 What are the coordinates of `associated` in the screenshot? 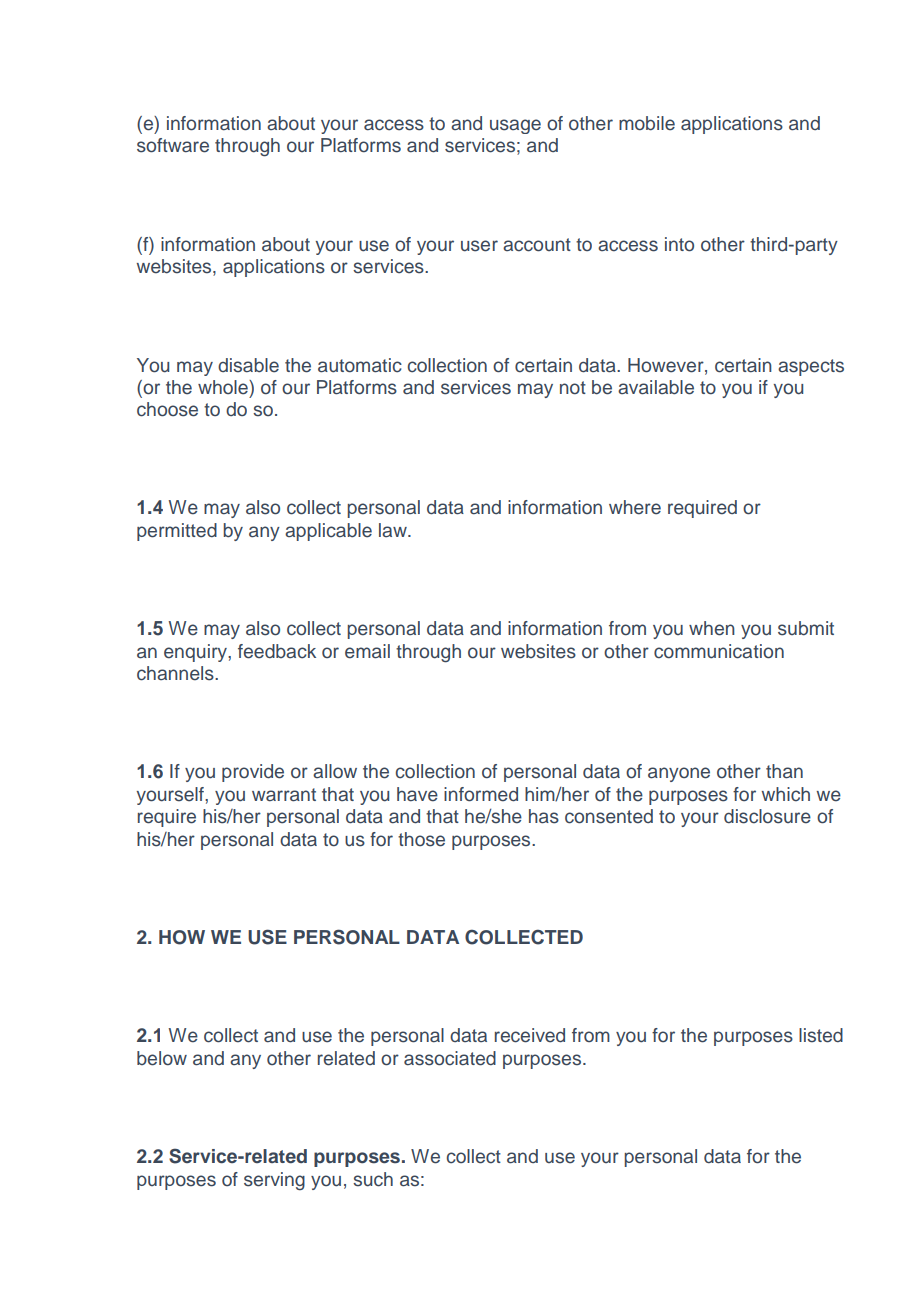 It's located at (450, 1058).
